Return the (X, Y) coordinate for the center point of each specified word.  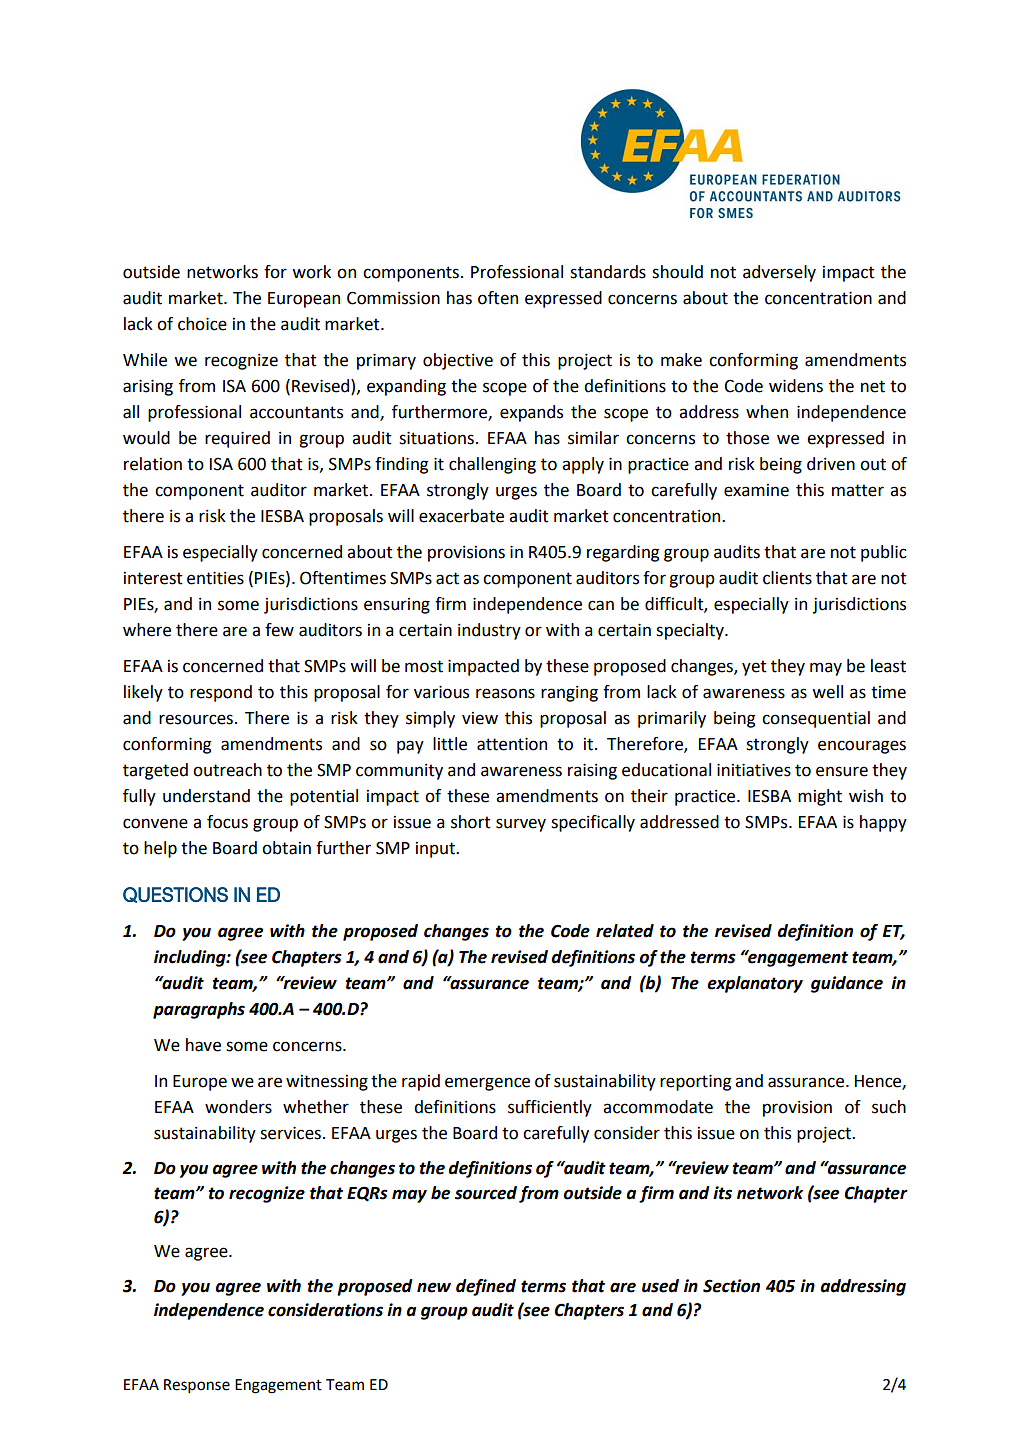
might (820, 797)
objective (458, 361)
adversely (779, 273)
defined (486, 1287)
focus (227, 822)
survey (521, 825)
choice (202, 324)
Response (197, 1386)
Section (731, 1286)
